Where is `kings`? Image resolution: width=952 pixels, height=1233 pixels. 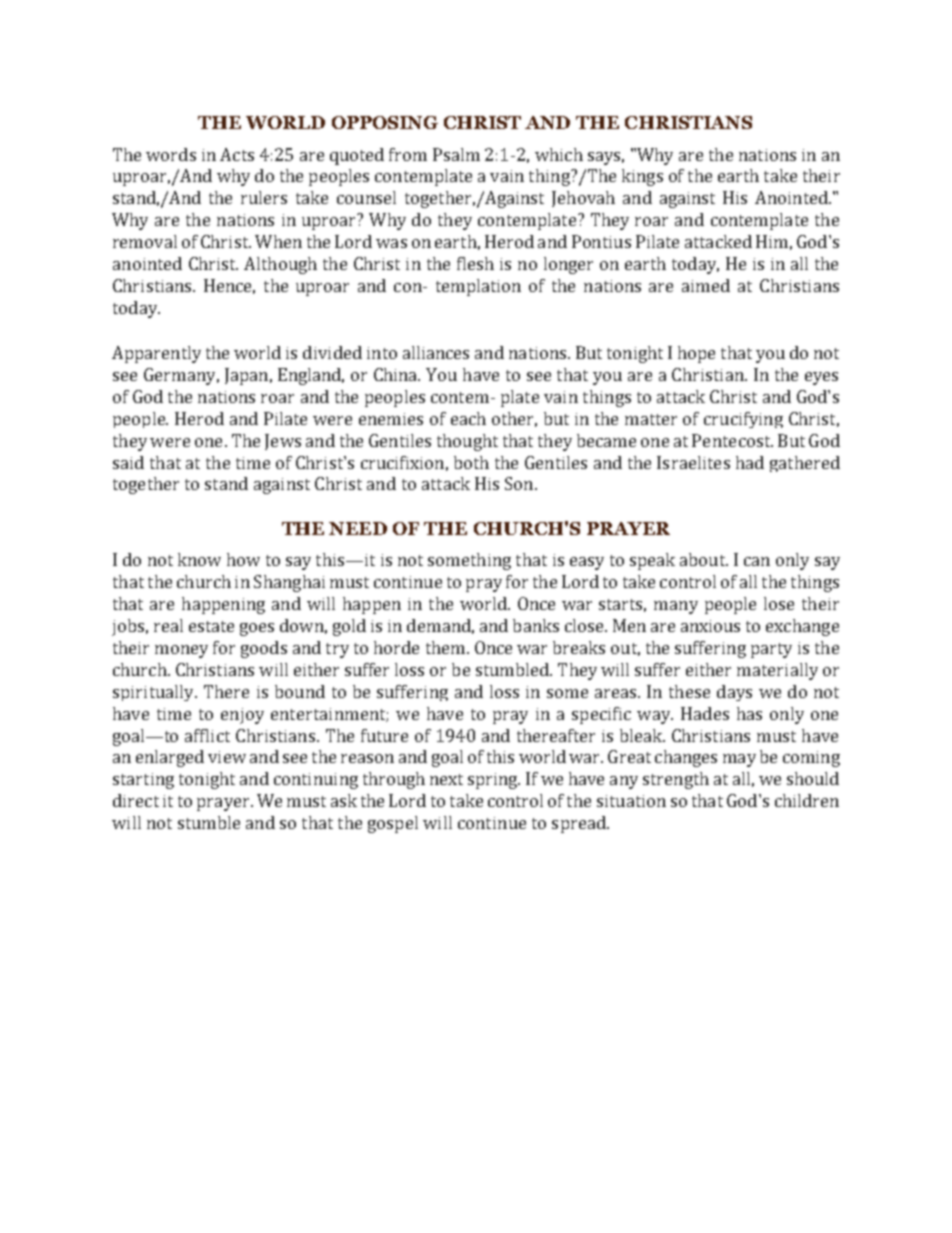 kings is located at coordinates (642, 177).
